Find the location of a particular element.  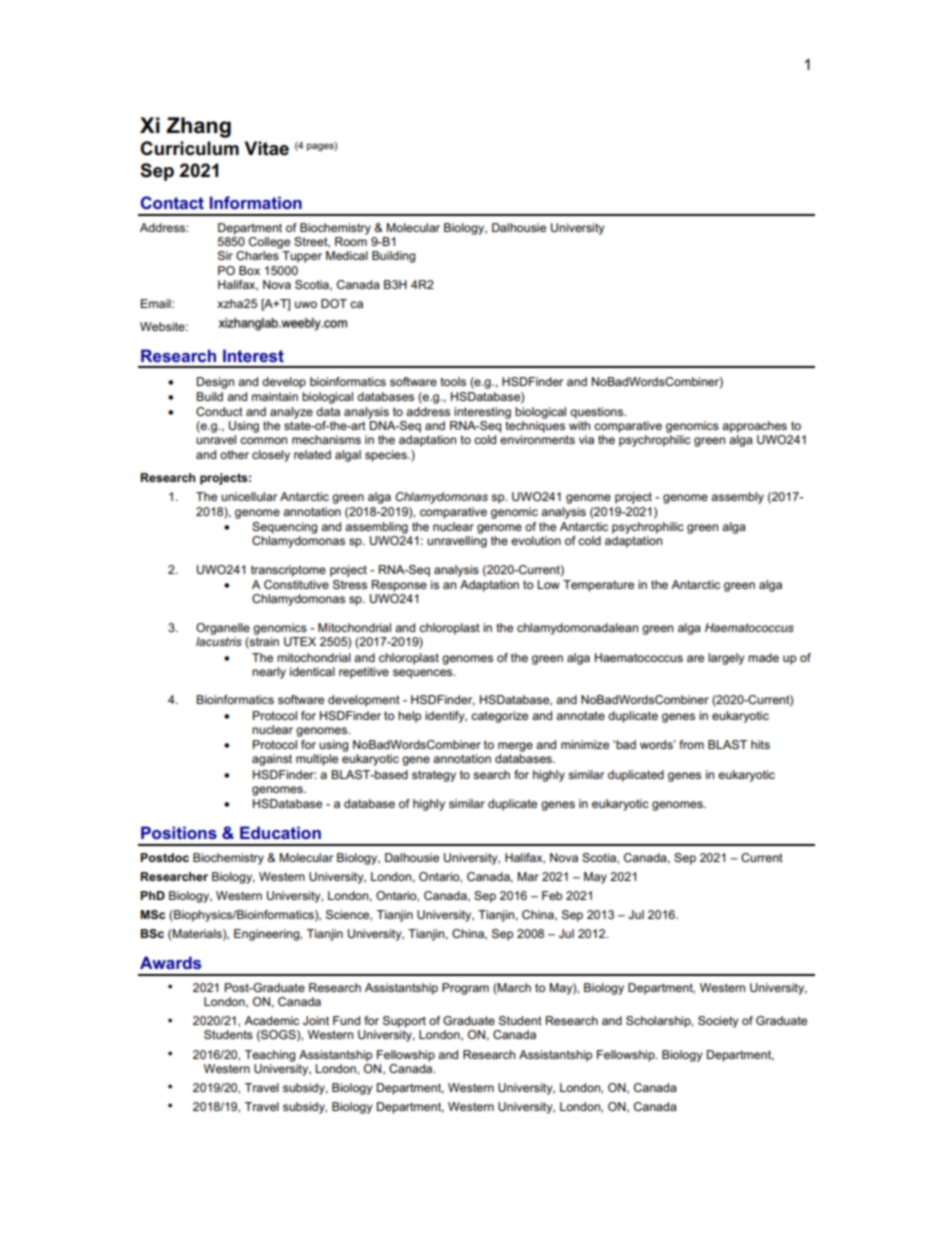

environments is located at coordinates (537, 439).
